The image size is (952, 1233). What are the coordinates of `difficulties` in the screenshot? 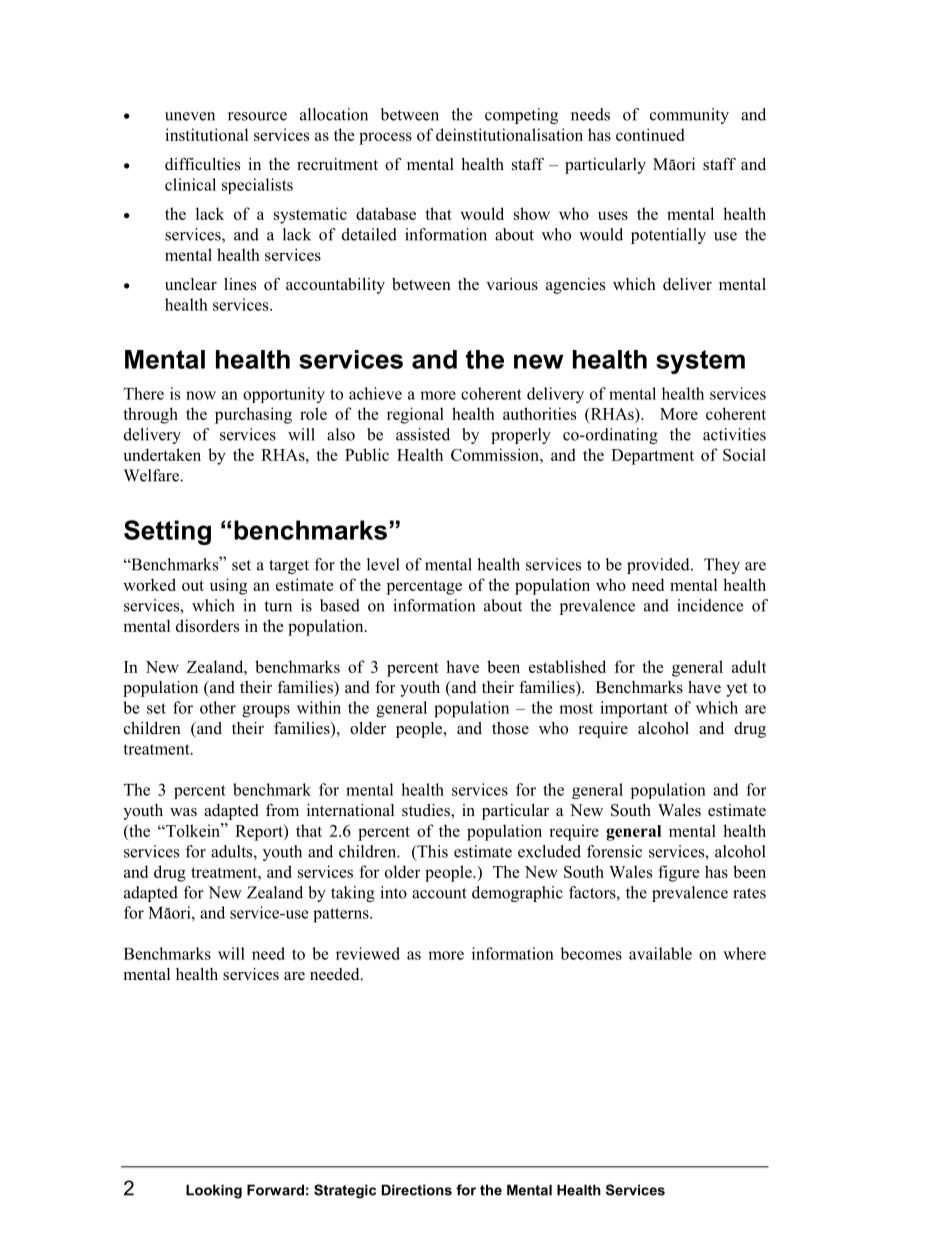 It's located at (202, 164).
